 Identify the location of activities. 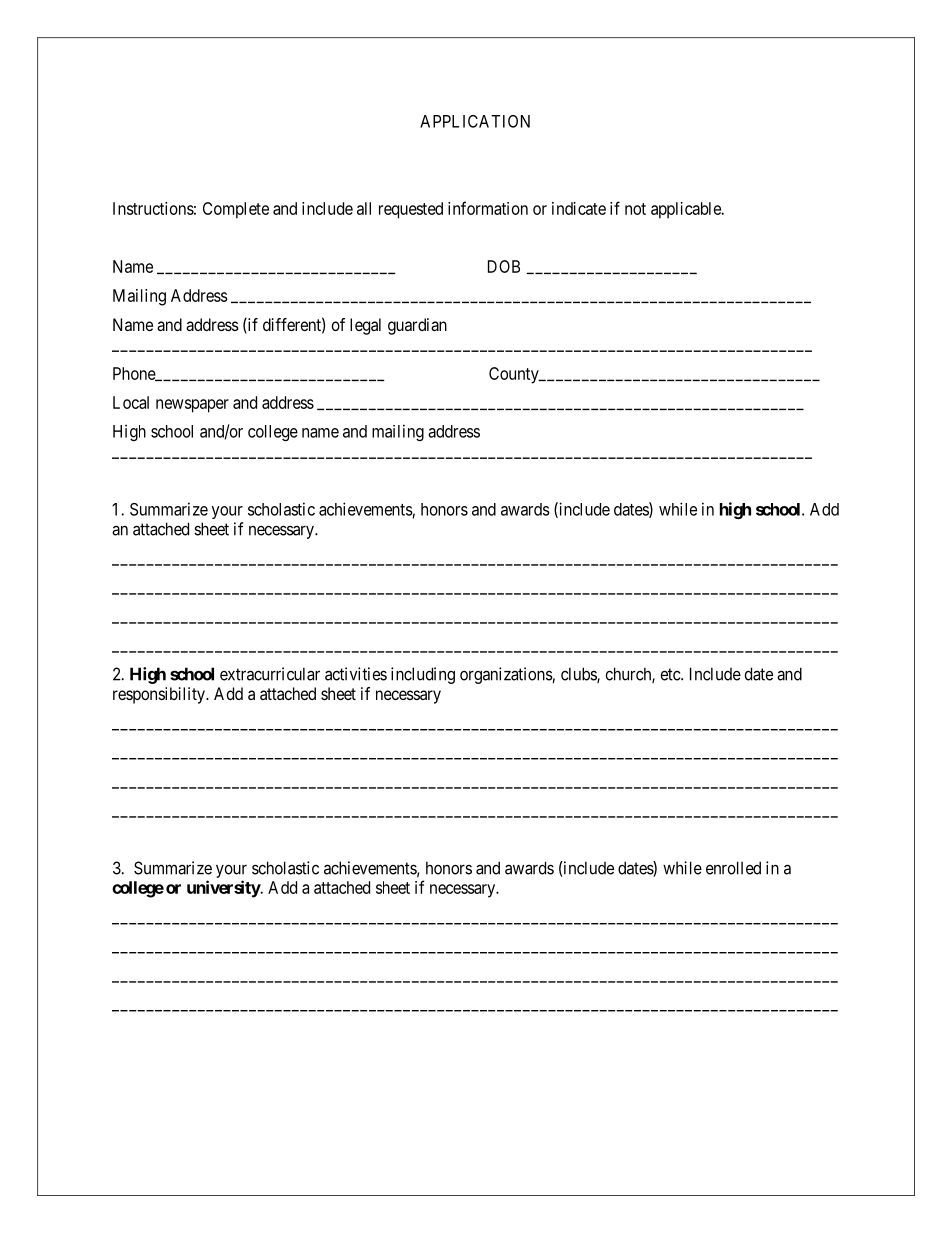
(356, 674).
